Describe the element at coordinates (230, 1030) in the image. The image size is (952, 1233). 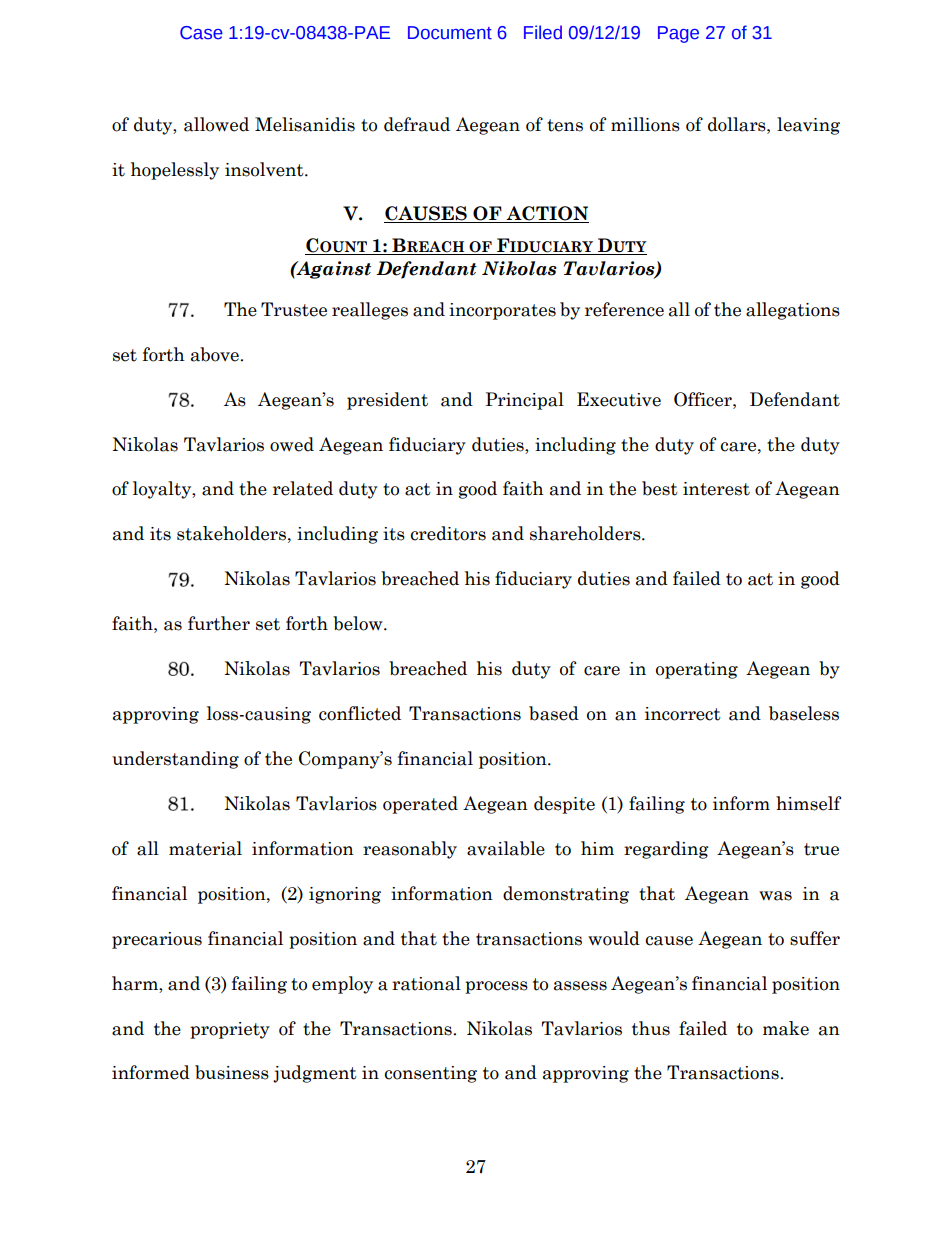
I see `propriety` at that location.
